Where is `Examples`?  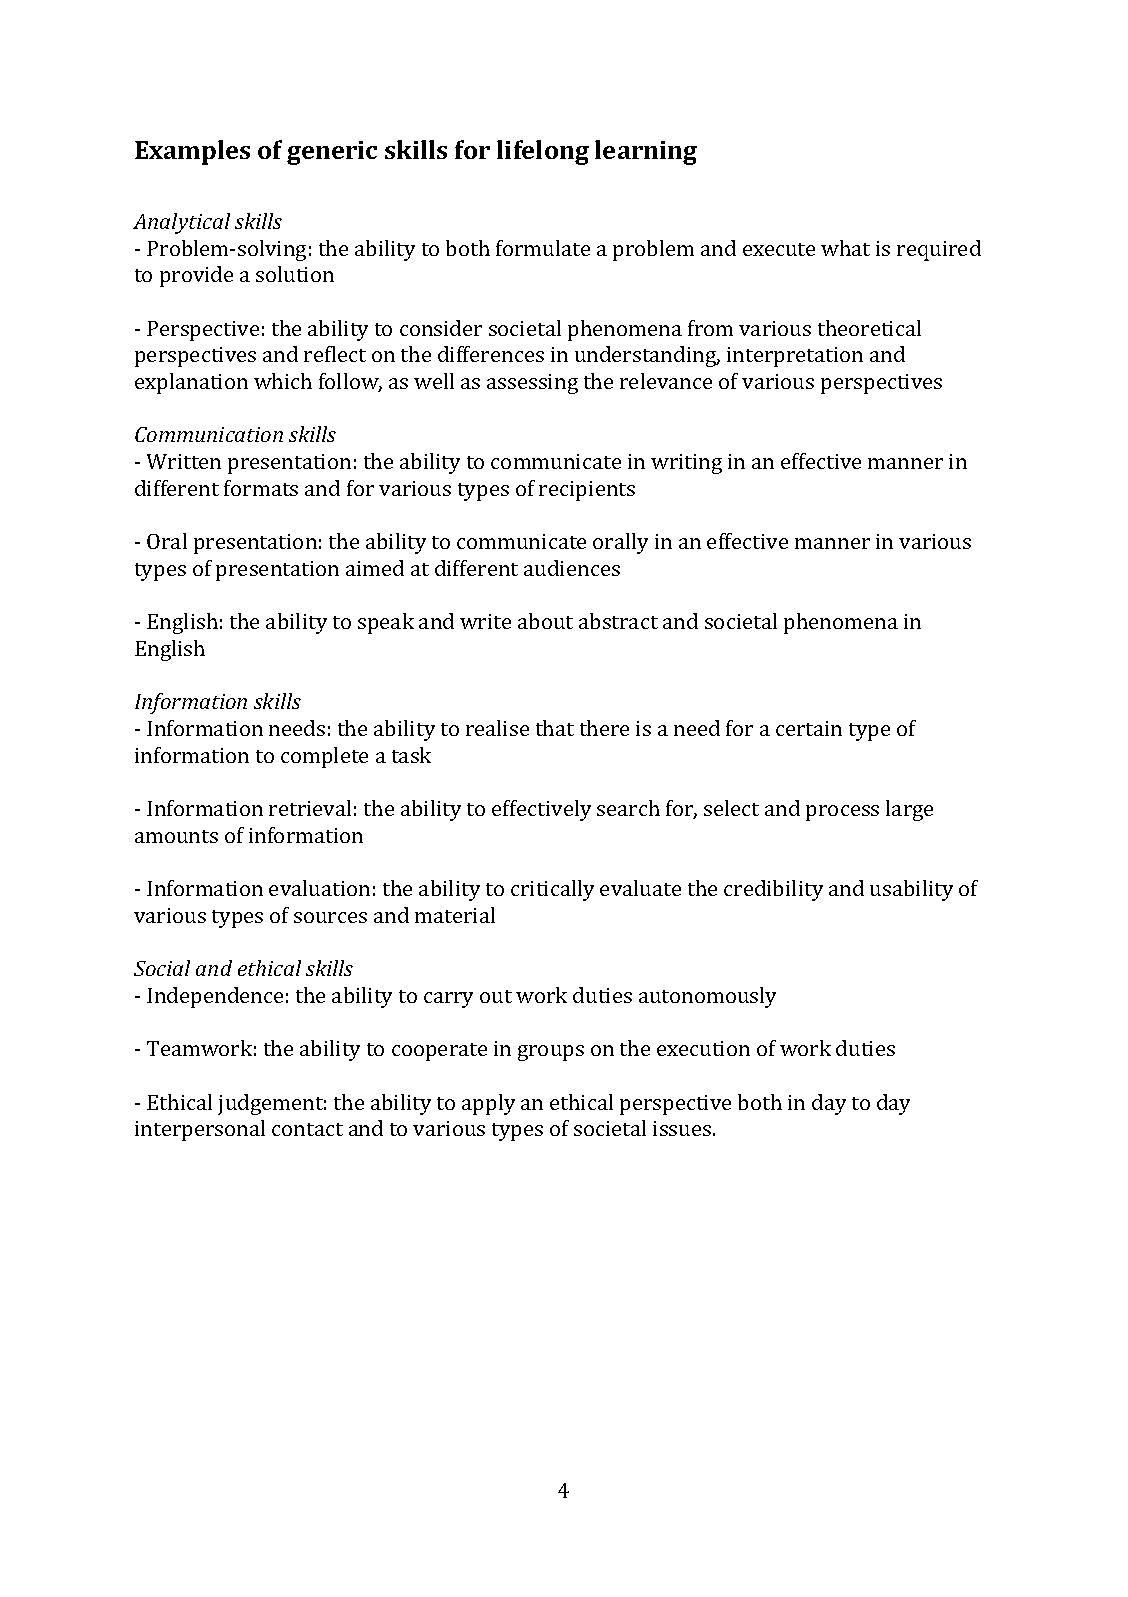 Examples is located at coordinates (192, 152).
